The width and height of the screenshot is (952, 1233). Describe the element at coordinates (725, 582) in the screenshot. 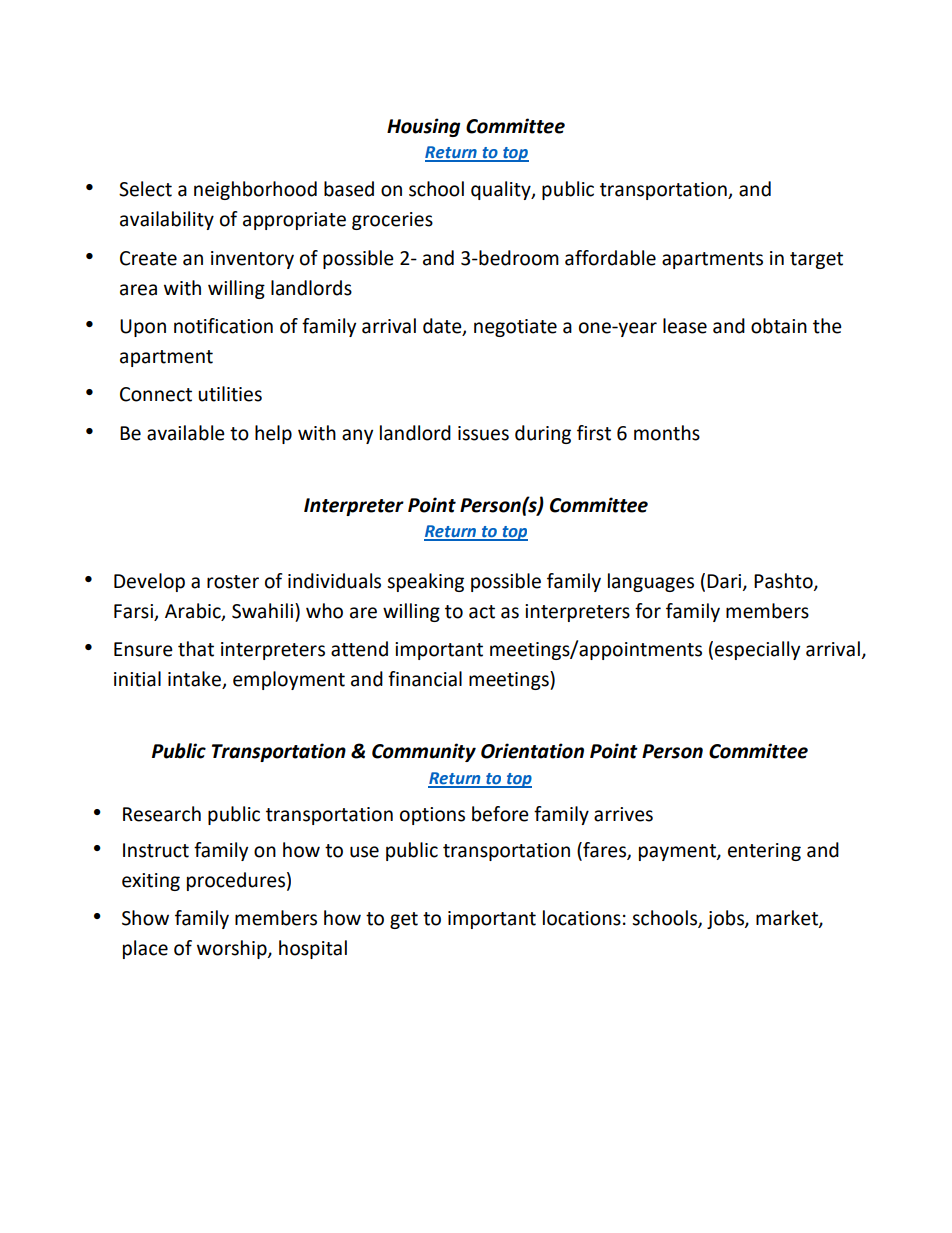

I see `Dari` at that location.
